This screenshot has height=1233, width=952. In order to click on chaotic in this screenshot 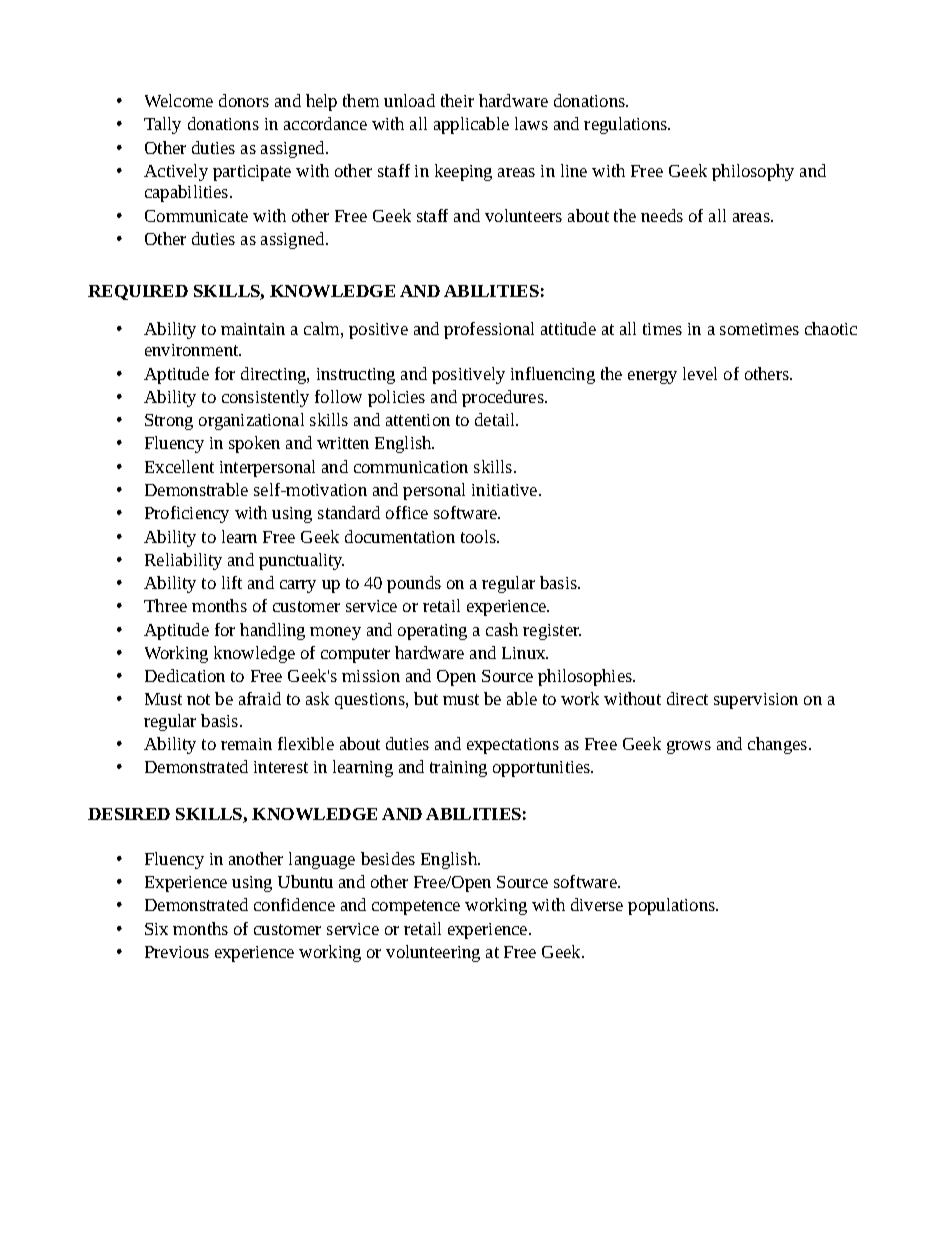, I will do `click(831, 328)`.
